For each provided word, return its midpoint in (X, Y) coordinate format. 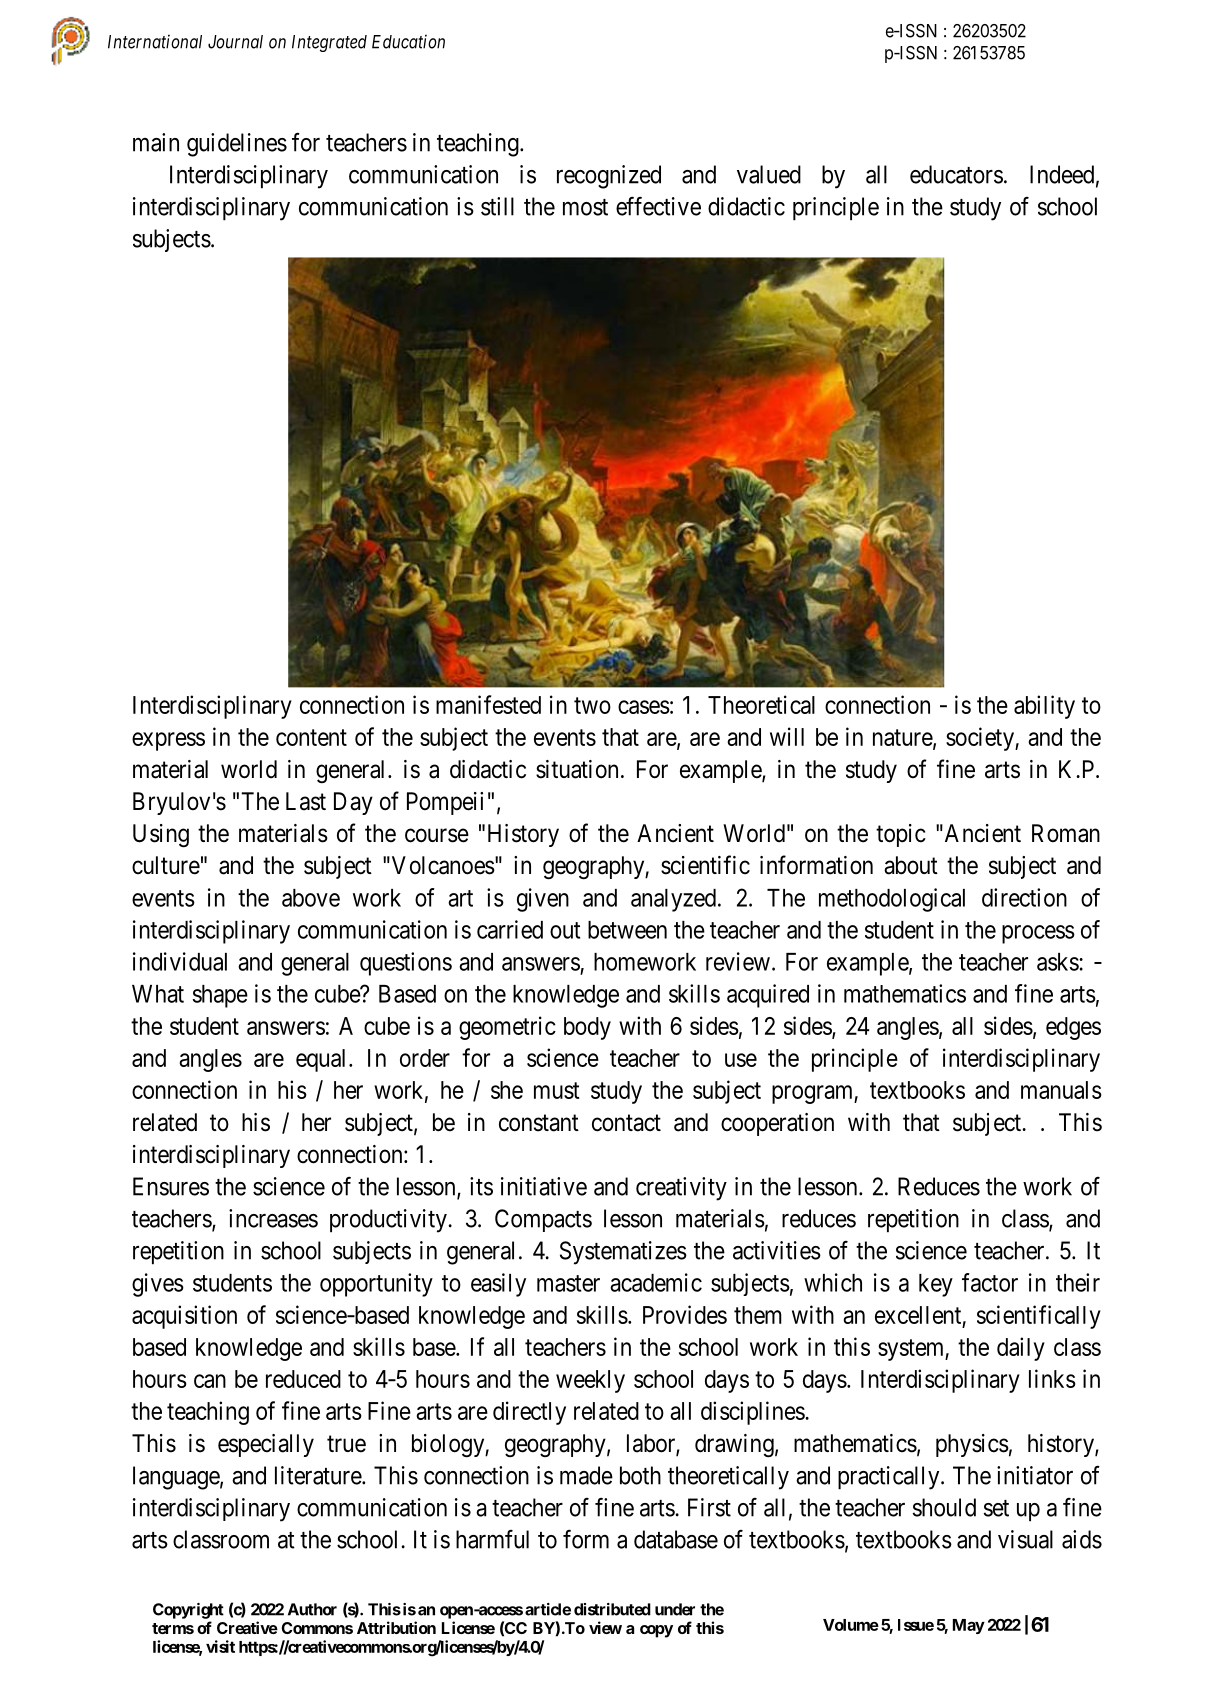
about (911, 865)
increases (273, 1218)
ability (1044, 707)
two (592, 705)
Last (306, 801)
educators (956, 174)
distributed (612, 1609)
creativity (681, 1189)
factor (990, 1282)
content (311, 737)
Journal (235, 42)
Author (312, 1609)
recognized (609, 177)
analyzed (673, 900)
